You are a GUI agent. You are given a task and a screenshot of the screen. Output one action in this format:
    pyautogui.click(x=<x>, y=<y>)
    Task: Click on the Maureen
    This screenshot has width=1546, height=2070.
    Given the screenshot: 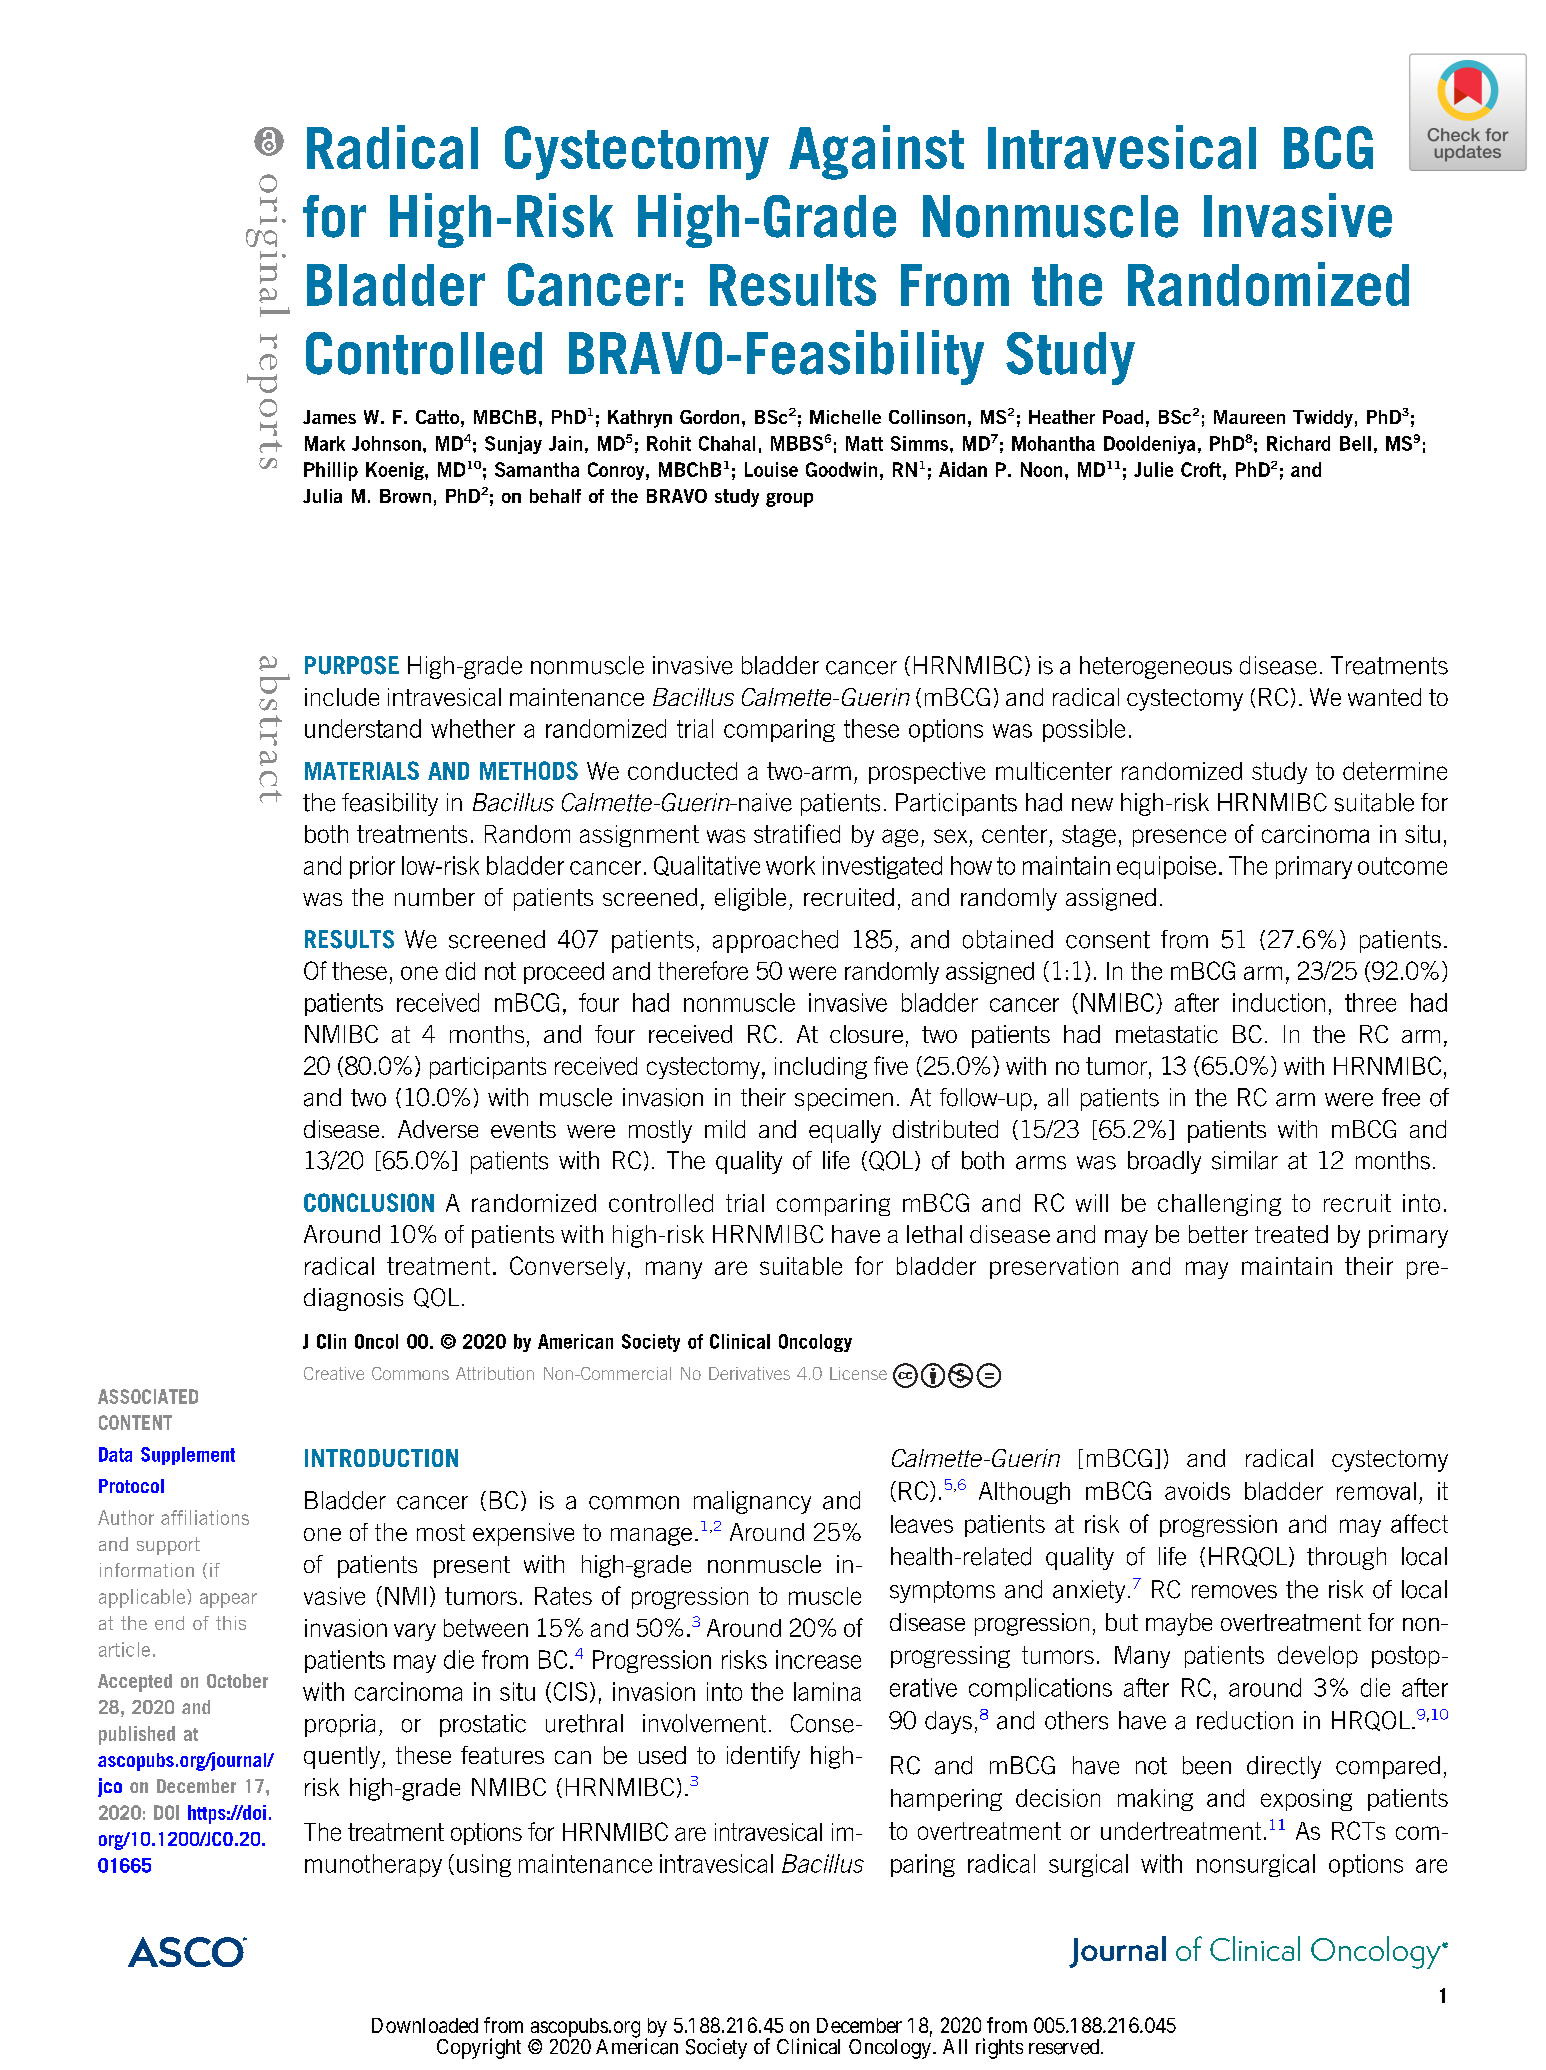 What is the action you would take?
    pyautogui.click(x=1249, y=417)
